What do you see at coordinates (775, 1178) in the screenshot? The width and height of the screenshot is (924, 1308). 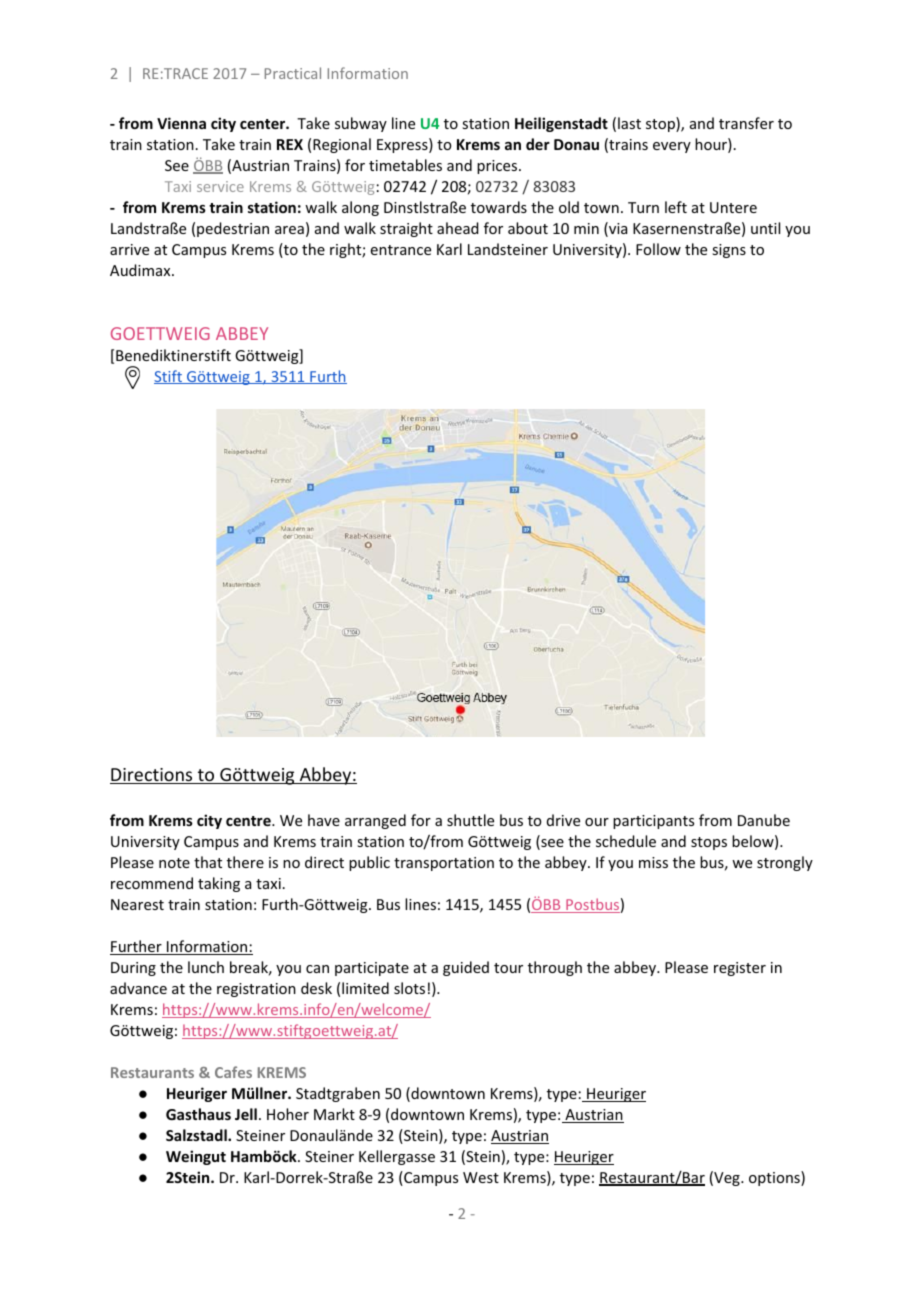 I see `options` at bounding box center [775, 1178].
